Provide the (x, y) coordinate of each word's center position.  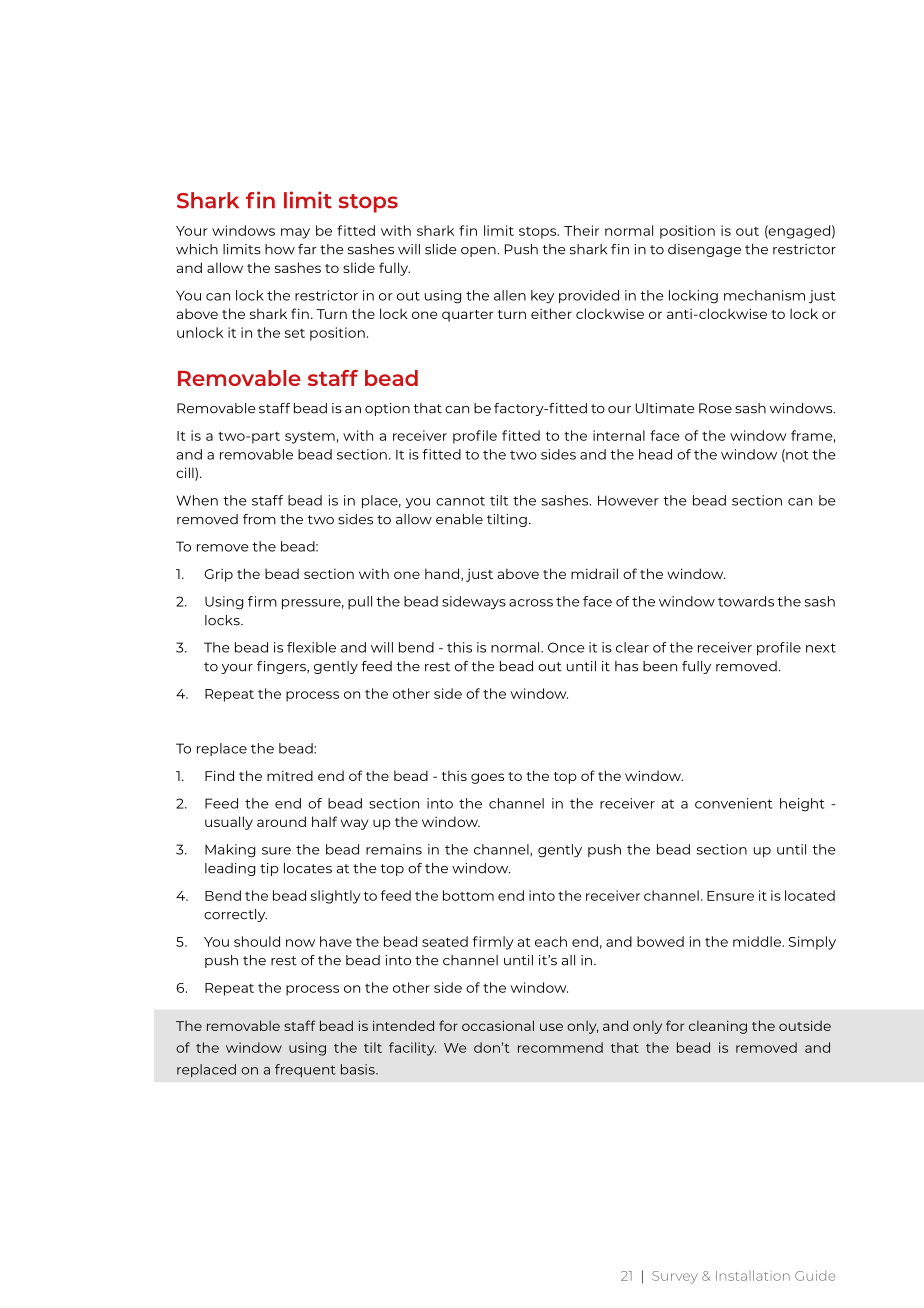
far (307, 249)
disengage (704, 250)
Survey (675, 1277)
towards (746, 601)
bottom (468, 895)
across (531, 603)
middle (758, 941)
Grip (218, 575)
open (478, 252)
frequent (305, 1070)
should (257, 941)
